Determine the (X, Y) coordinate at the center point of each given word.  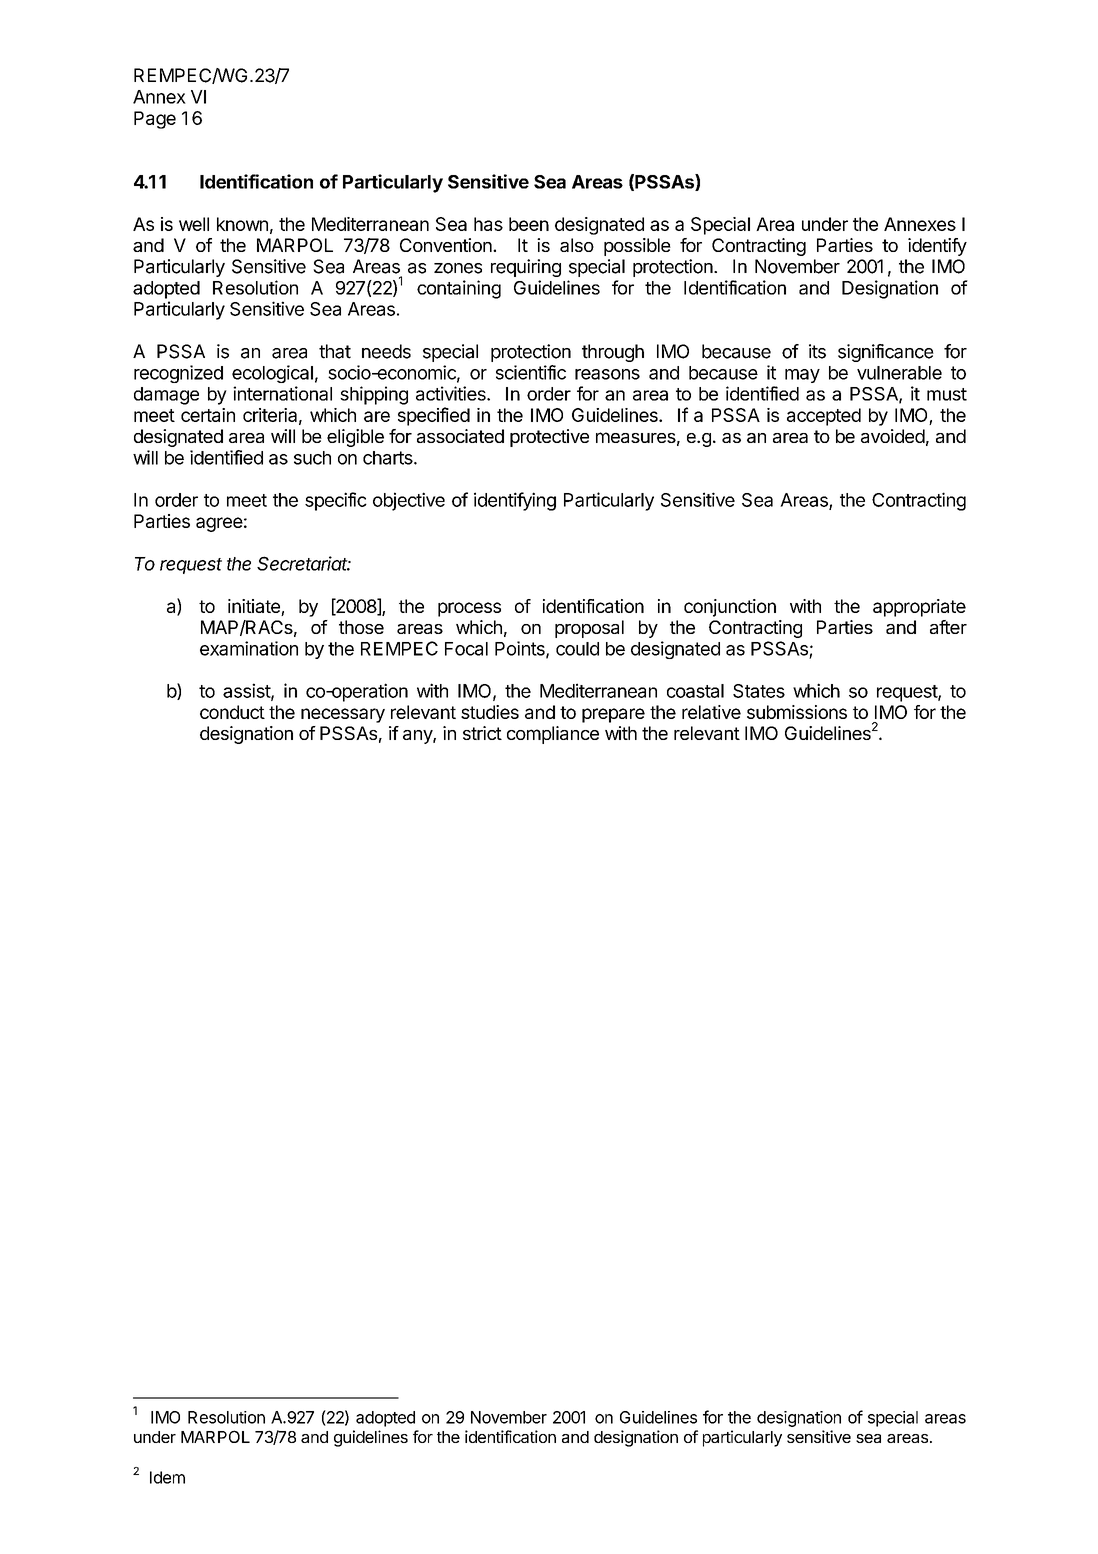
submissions (797, 712)
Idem (167, 1477)
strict (482, 733)
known (242, 224)
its (817, 351)
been (529, 224)
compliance (553, 735)
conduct (232, 712)
